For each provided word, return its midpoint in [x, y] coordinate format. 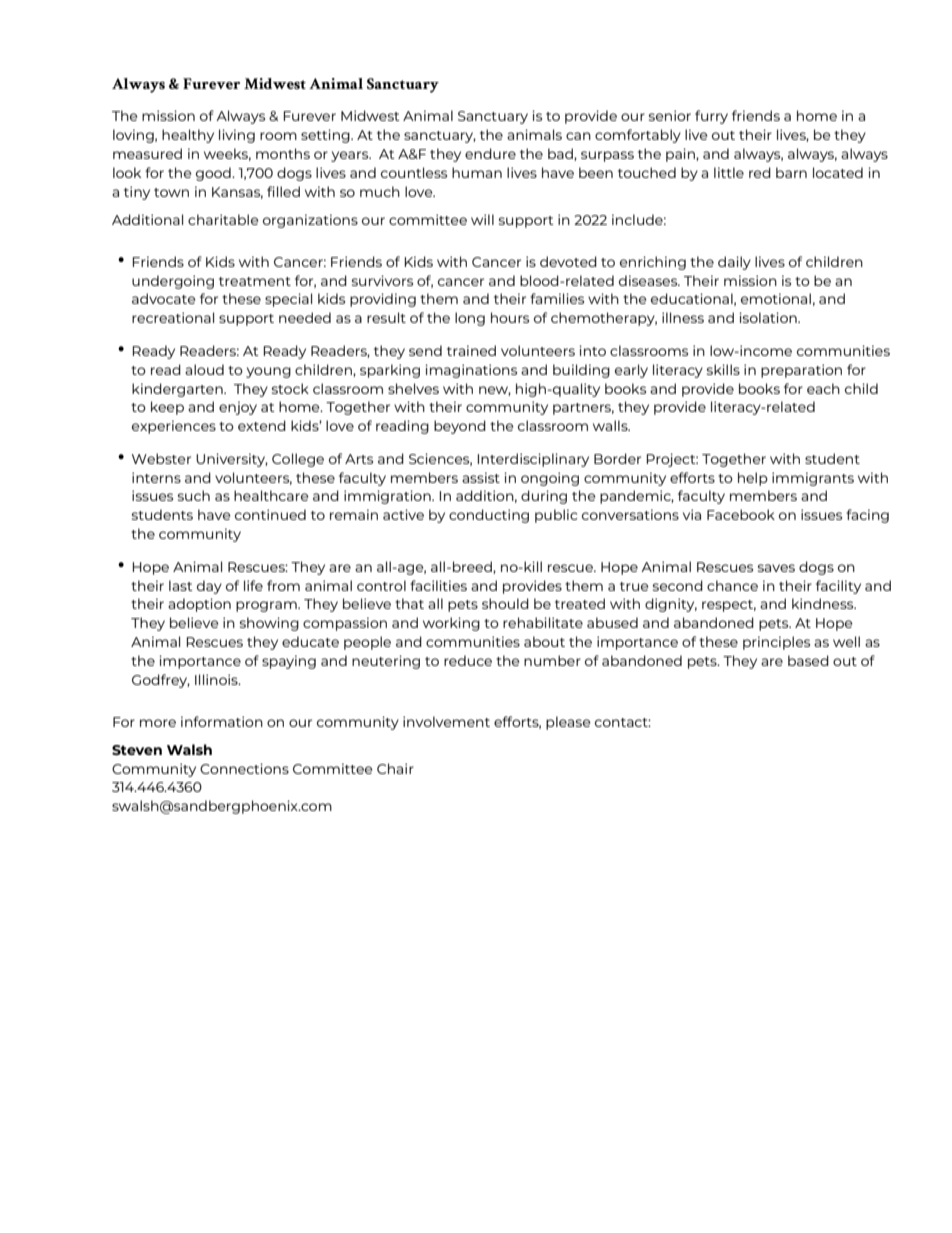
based [808, 660]
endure [490, 153]
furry [711, 117]
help [753, 479]
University [232, 460]
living [237, 136]
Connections [244, 768]
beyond [460, 427]
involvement [446, 721]
